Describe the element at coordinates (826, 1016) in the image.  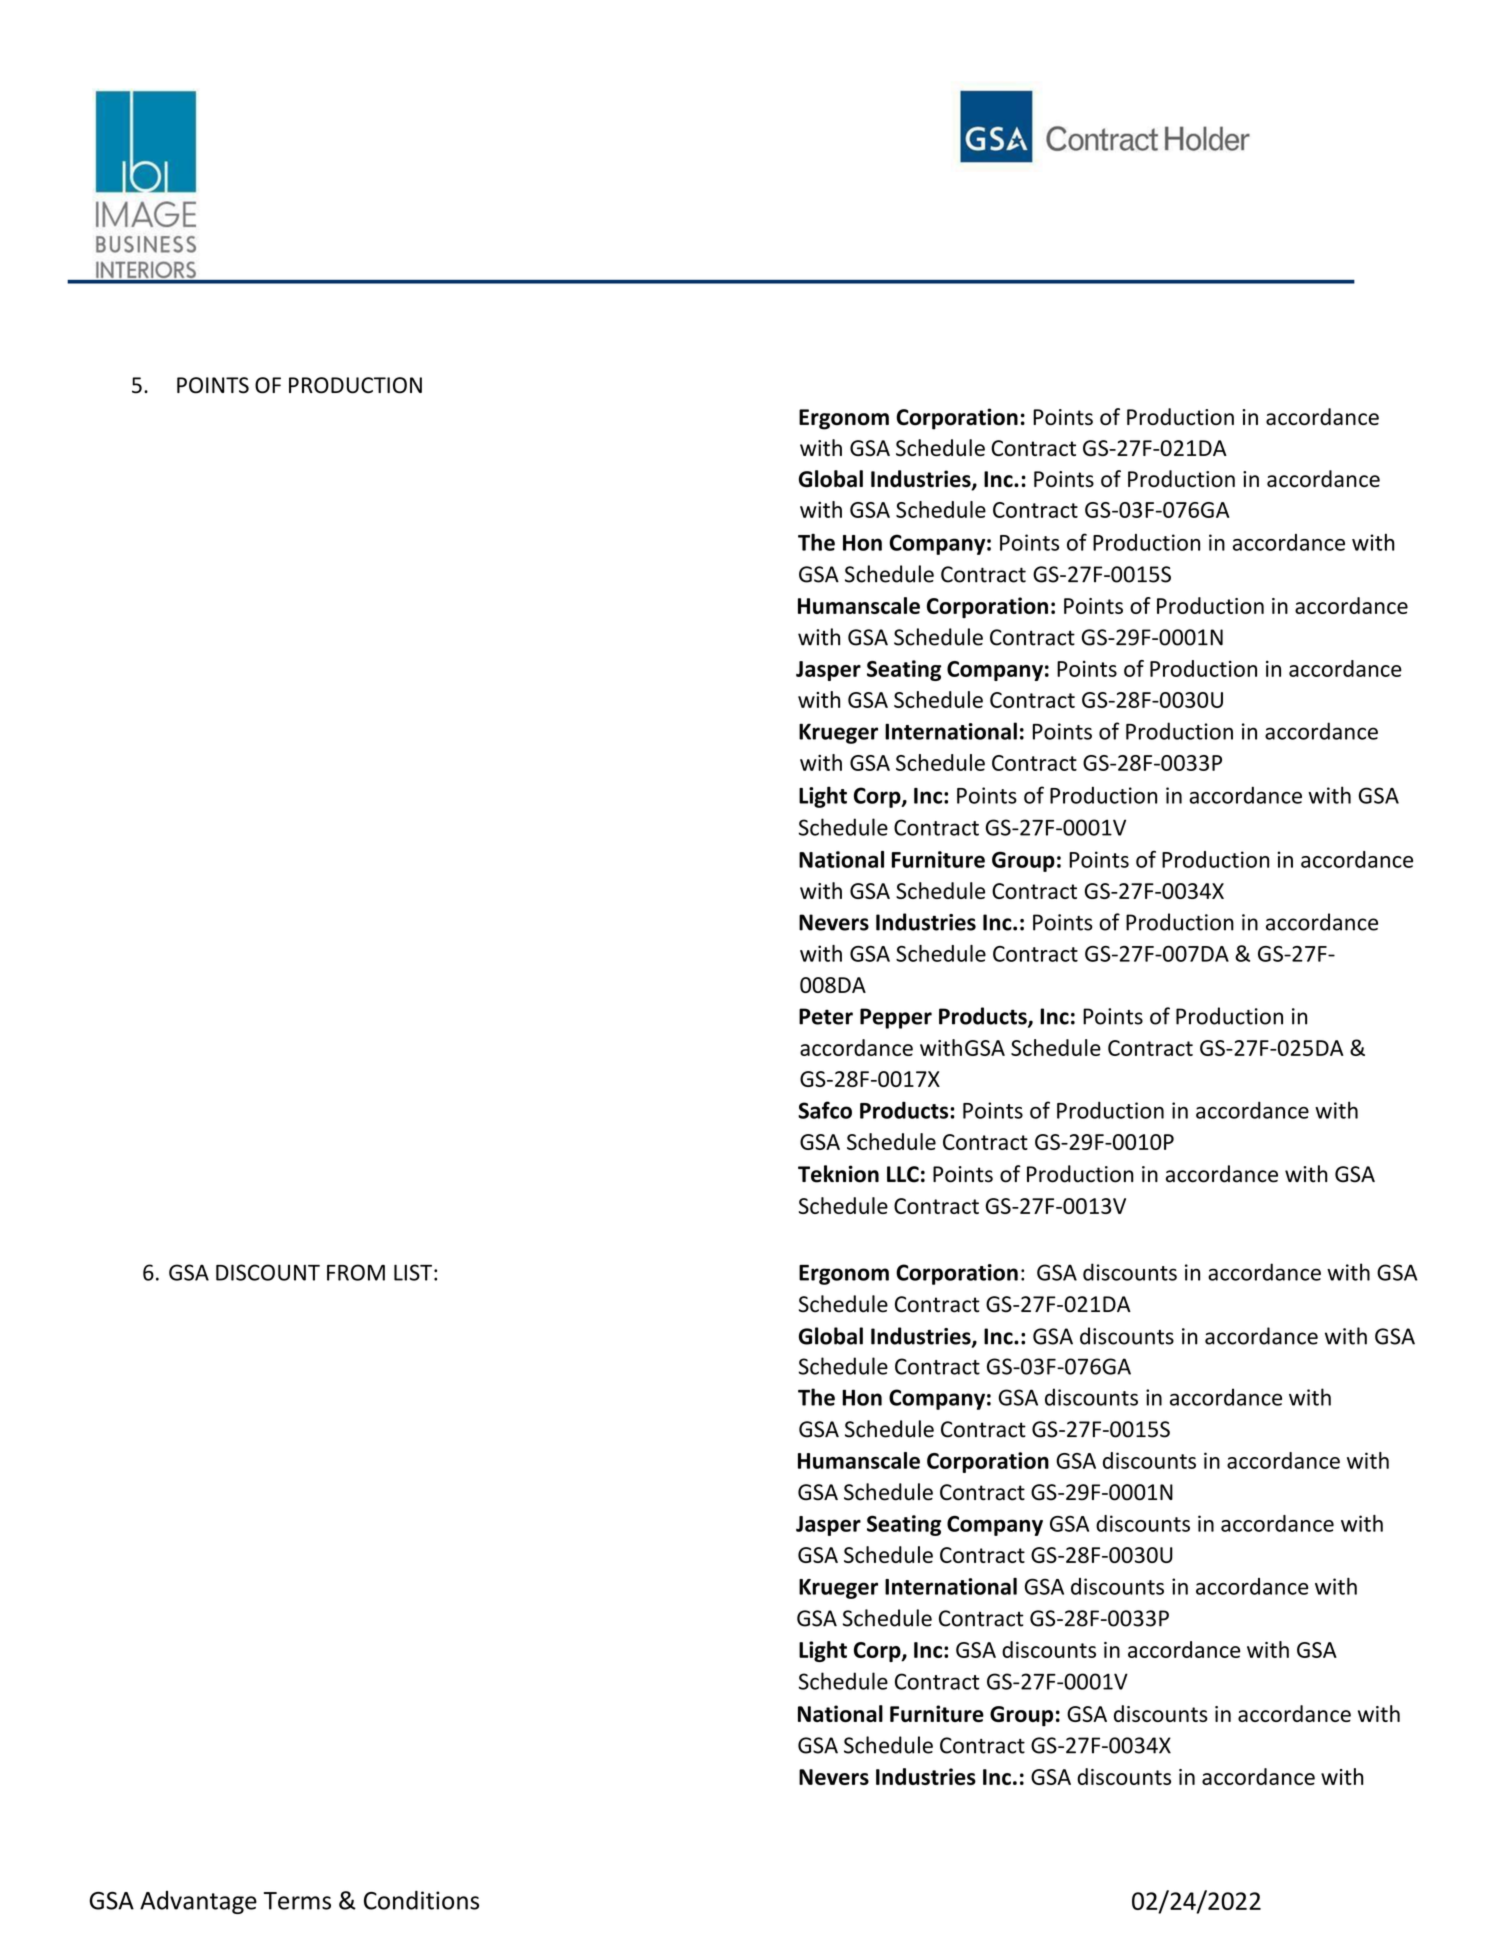
I see `Peter` at that location.
